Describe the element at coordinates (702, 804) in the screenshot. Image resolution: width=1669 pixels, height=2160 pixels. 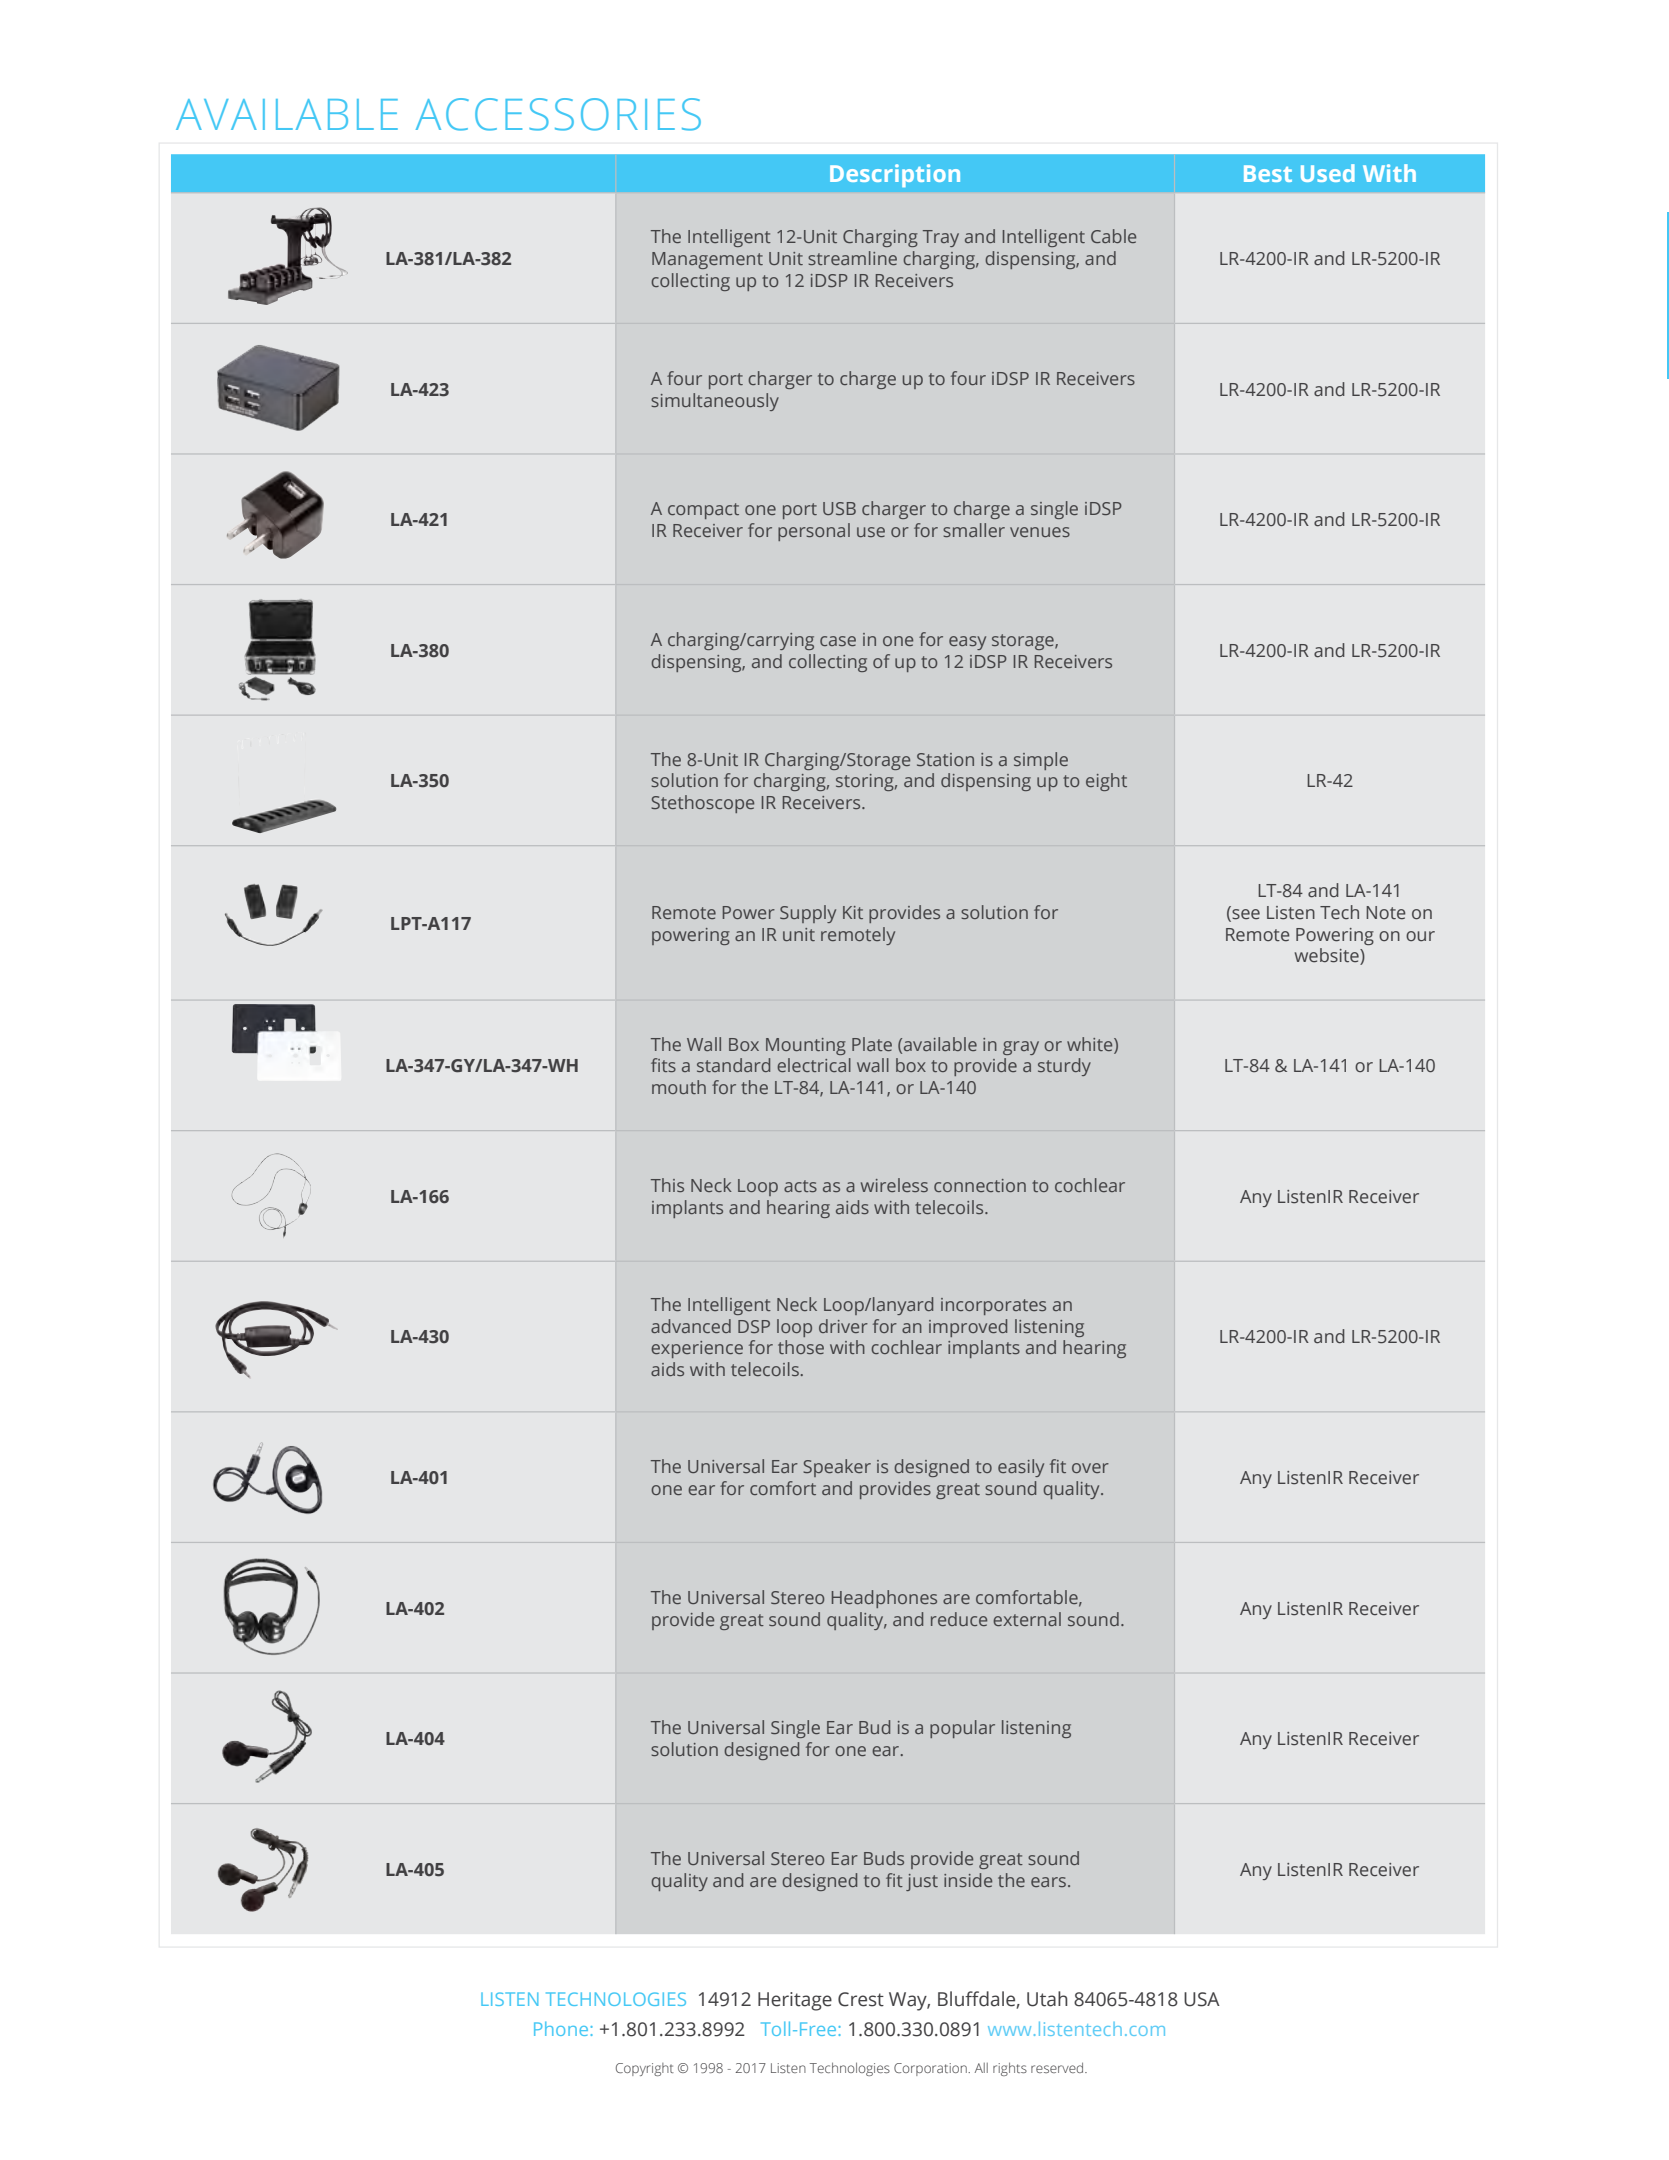
I see `Stethoscope` at that location.
